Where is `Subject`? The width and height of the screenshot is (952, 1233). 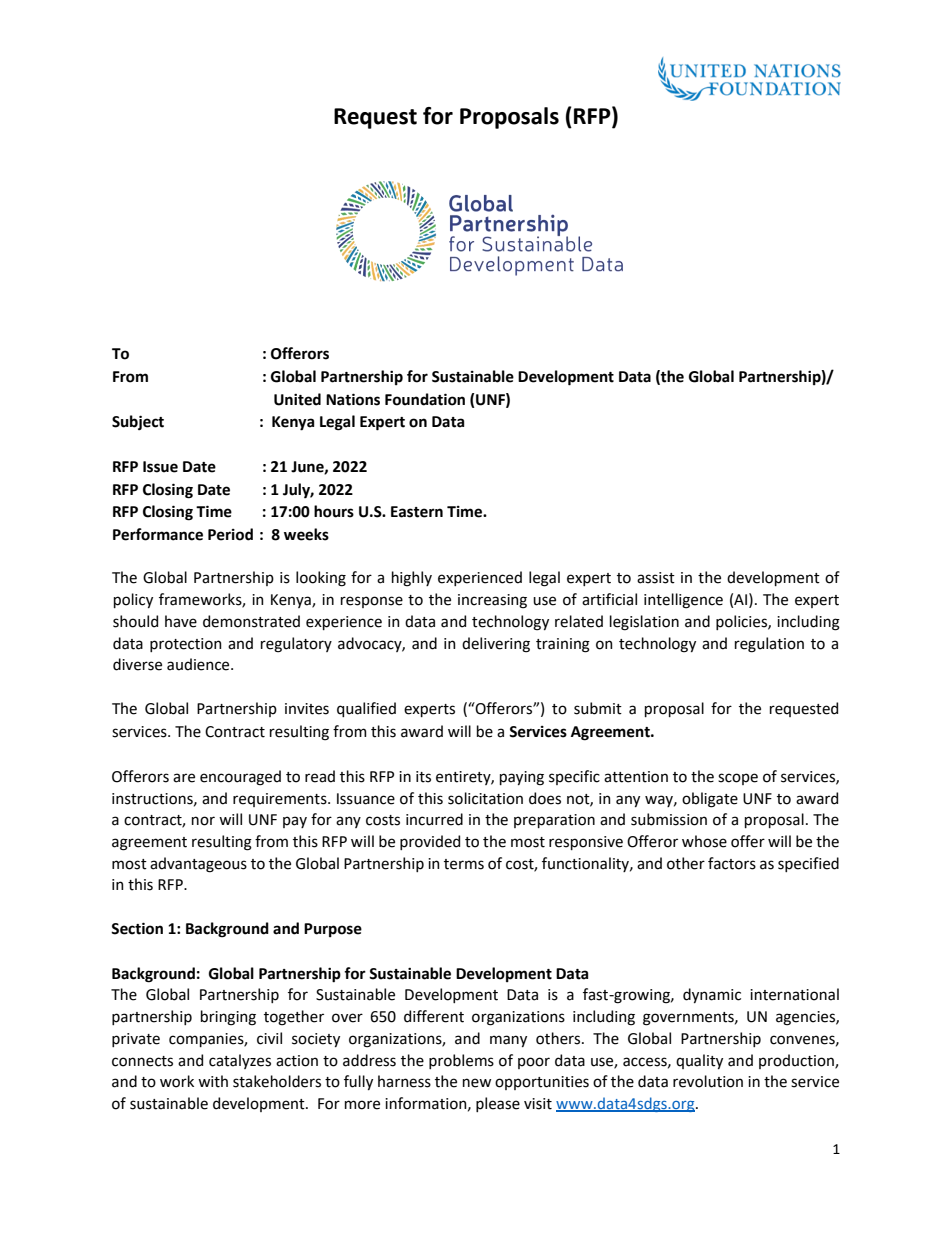 Subject is located at coordinates (138, 422).
